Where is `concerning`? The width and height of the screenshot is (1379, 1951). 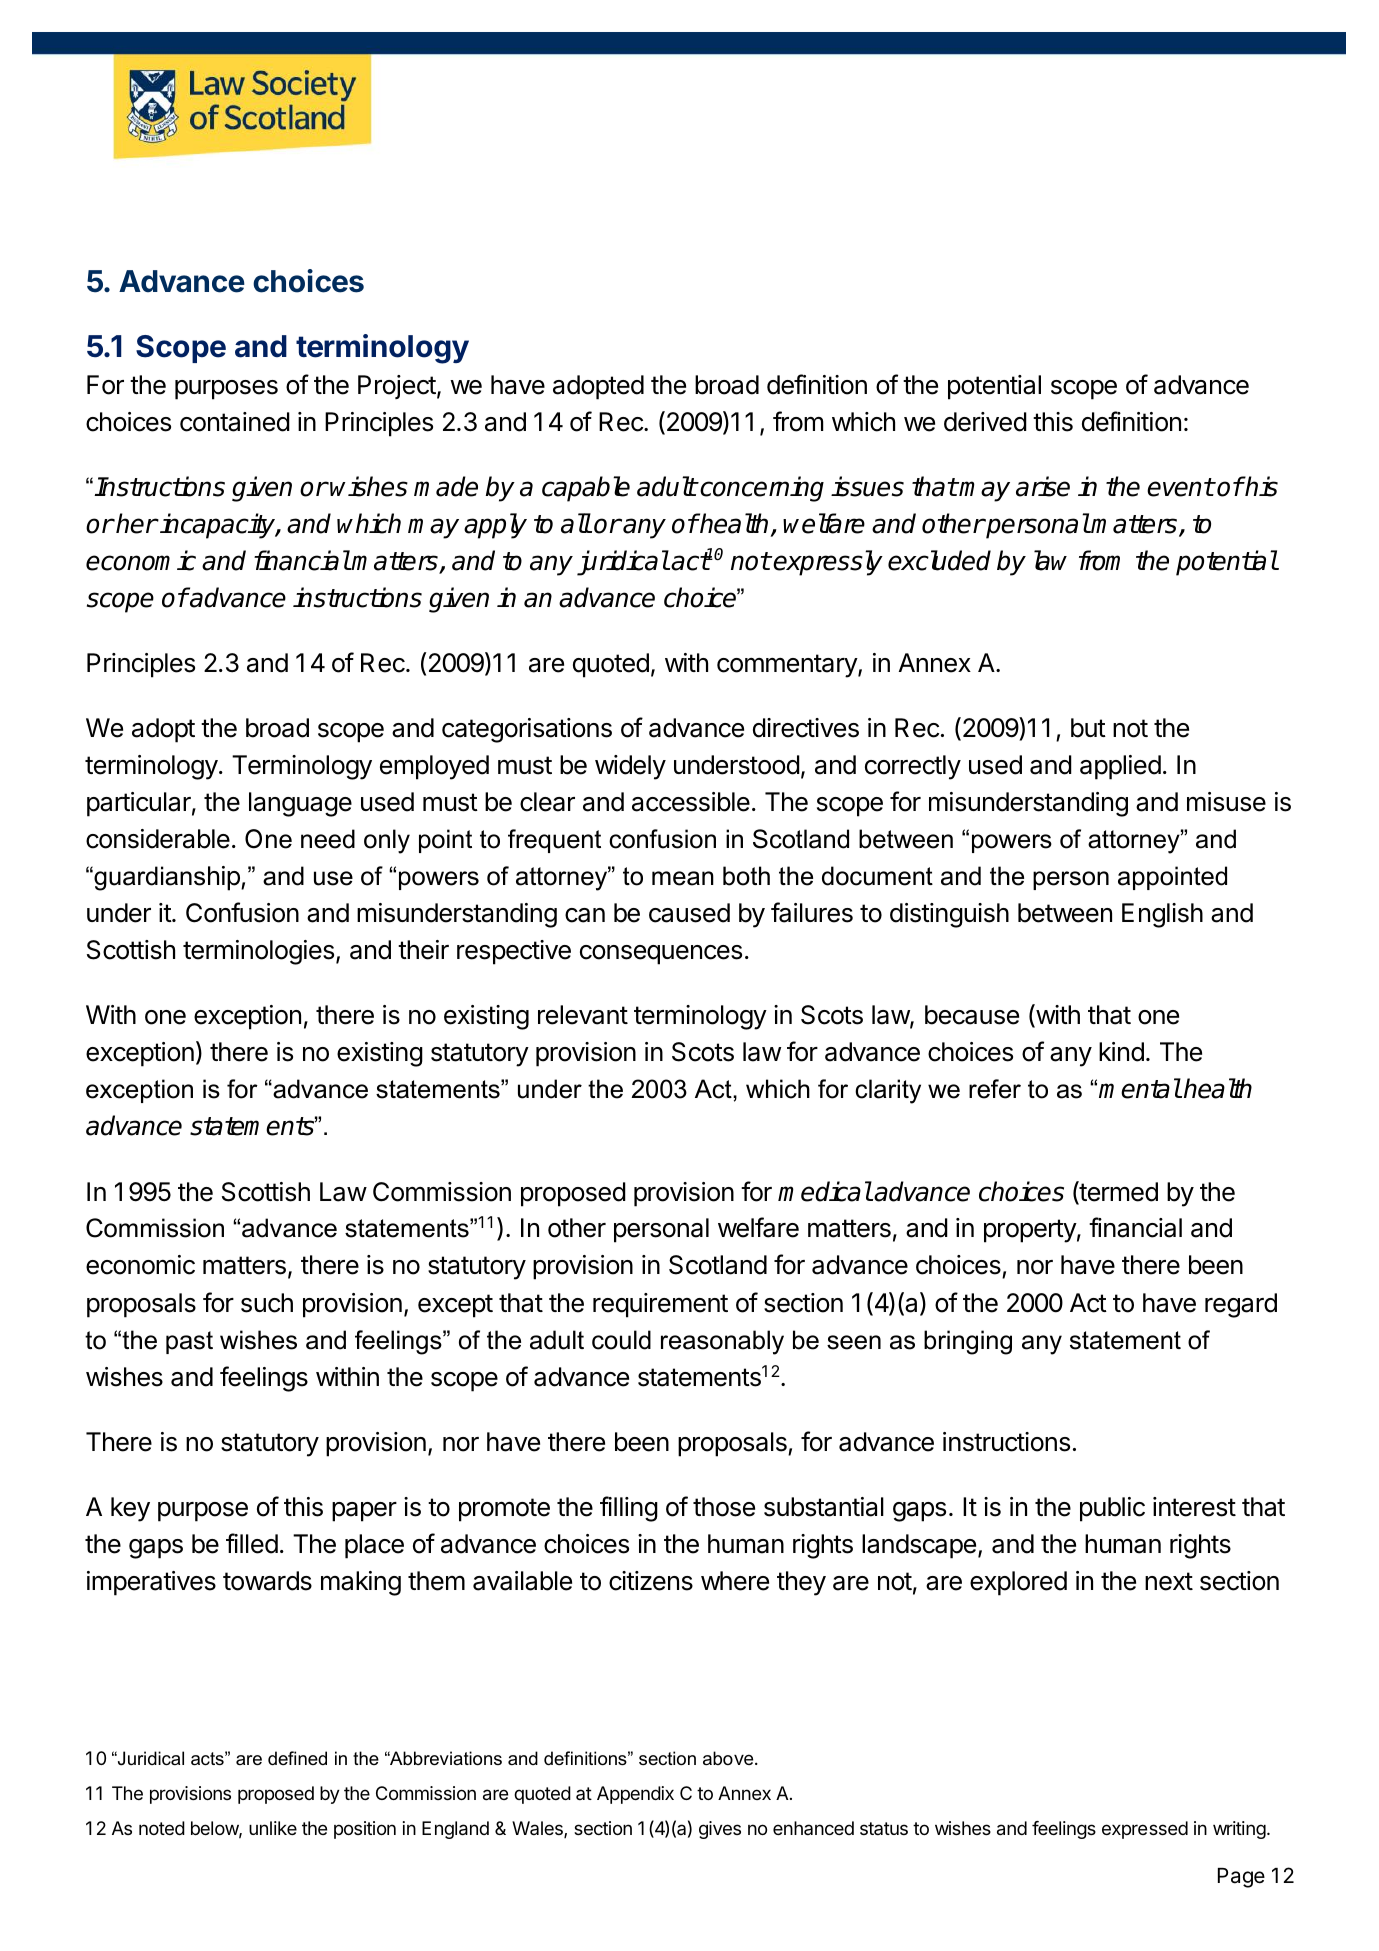
concerning is located at coordinates (761, 489).
